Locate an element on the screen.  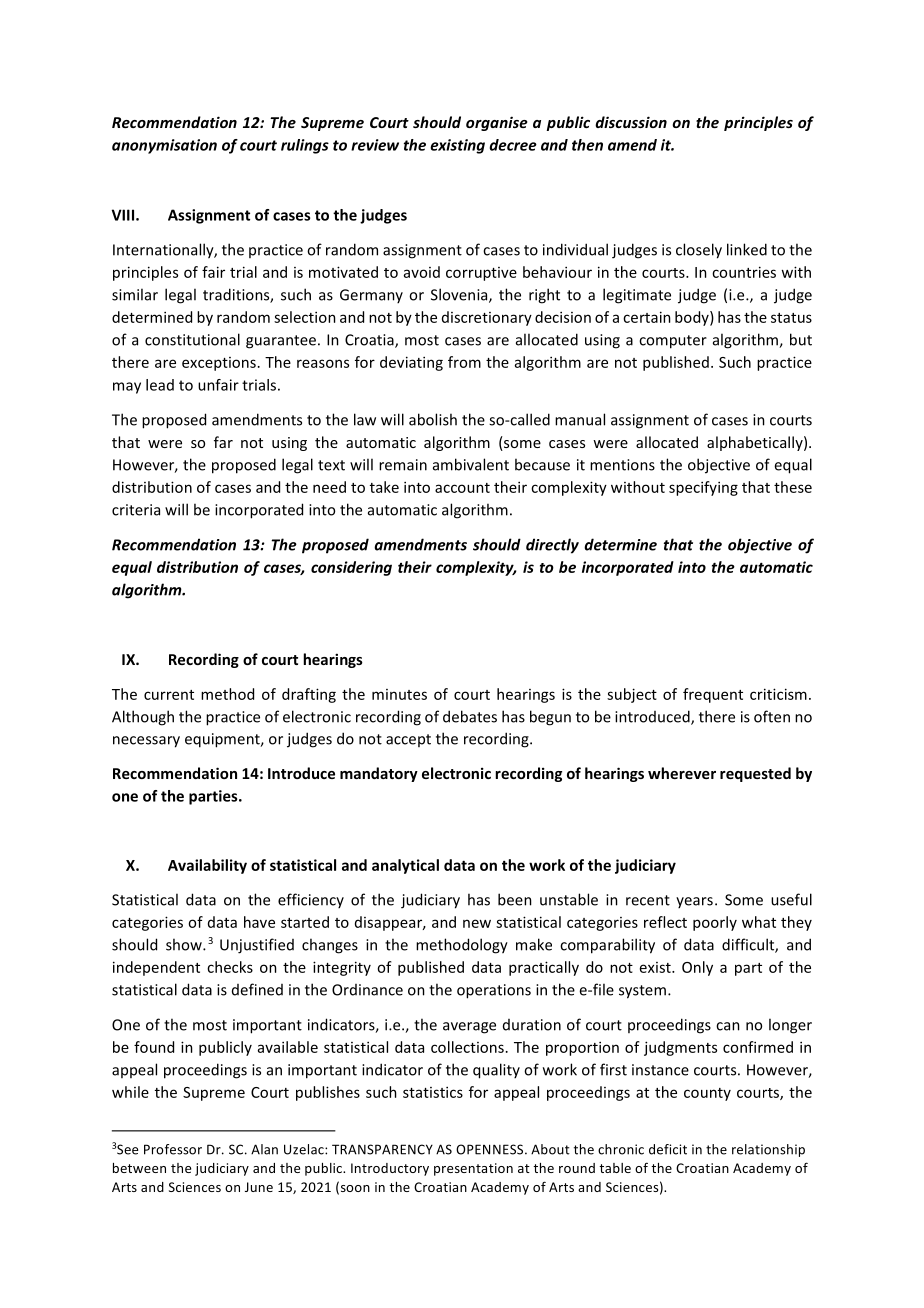
deficit is located at coordinates (668, 1149).
